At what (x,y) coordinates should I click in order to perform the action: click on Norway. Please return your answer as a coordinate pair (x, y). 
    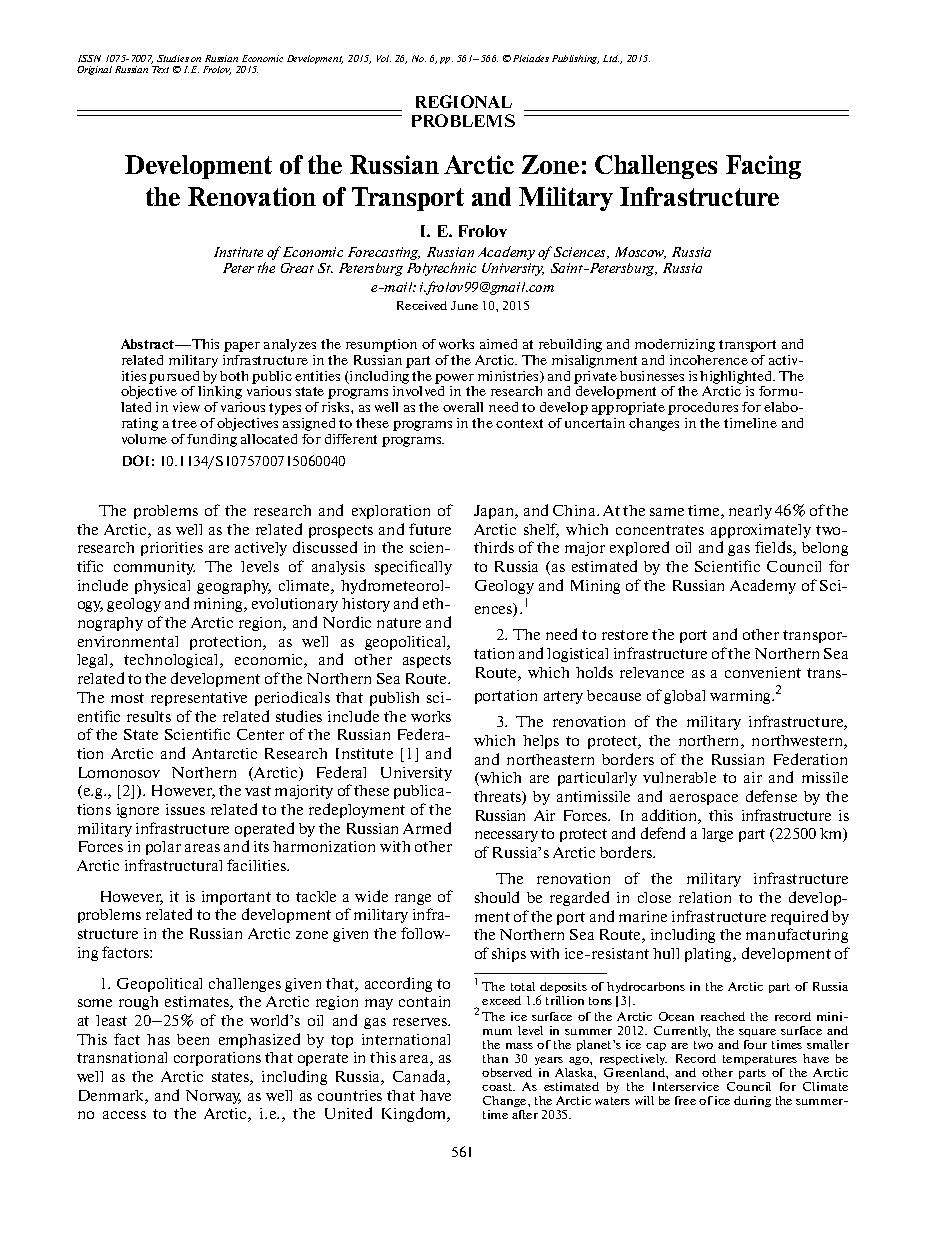
    Looking at the image, I should click on (213, 1097).
